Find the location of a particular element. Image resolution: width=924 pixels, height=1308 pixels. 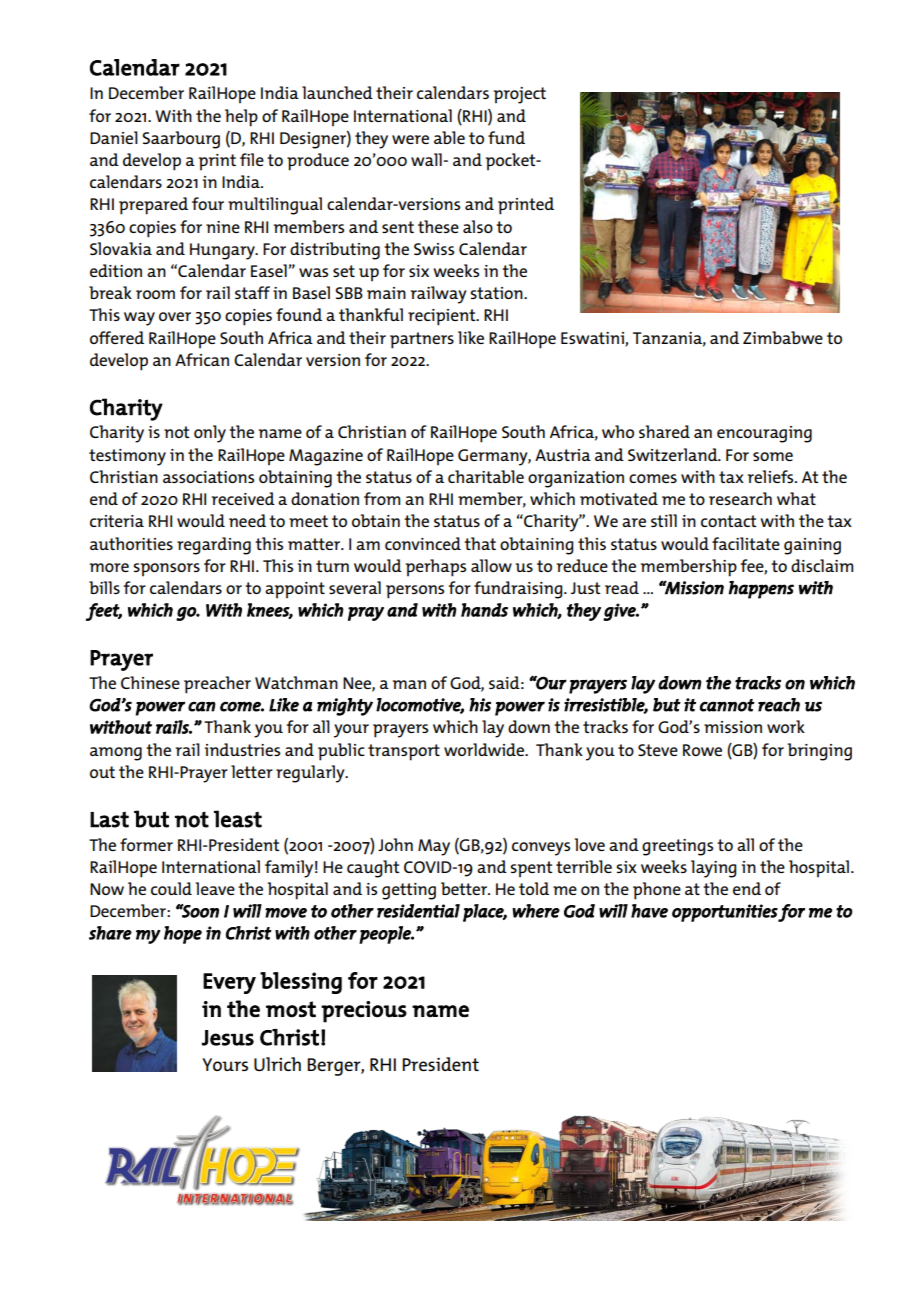

happens is located at coordinates (761, 590).
